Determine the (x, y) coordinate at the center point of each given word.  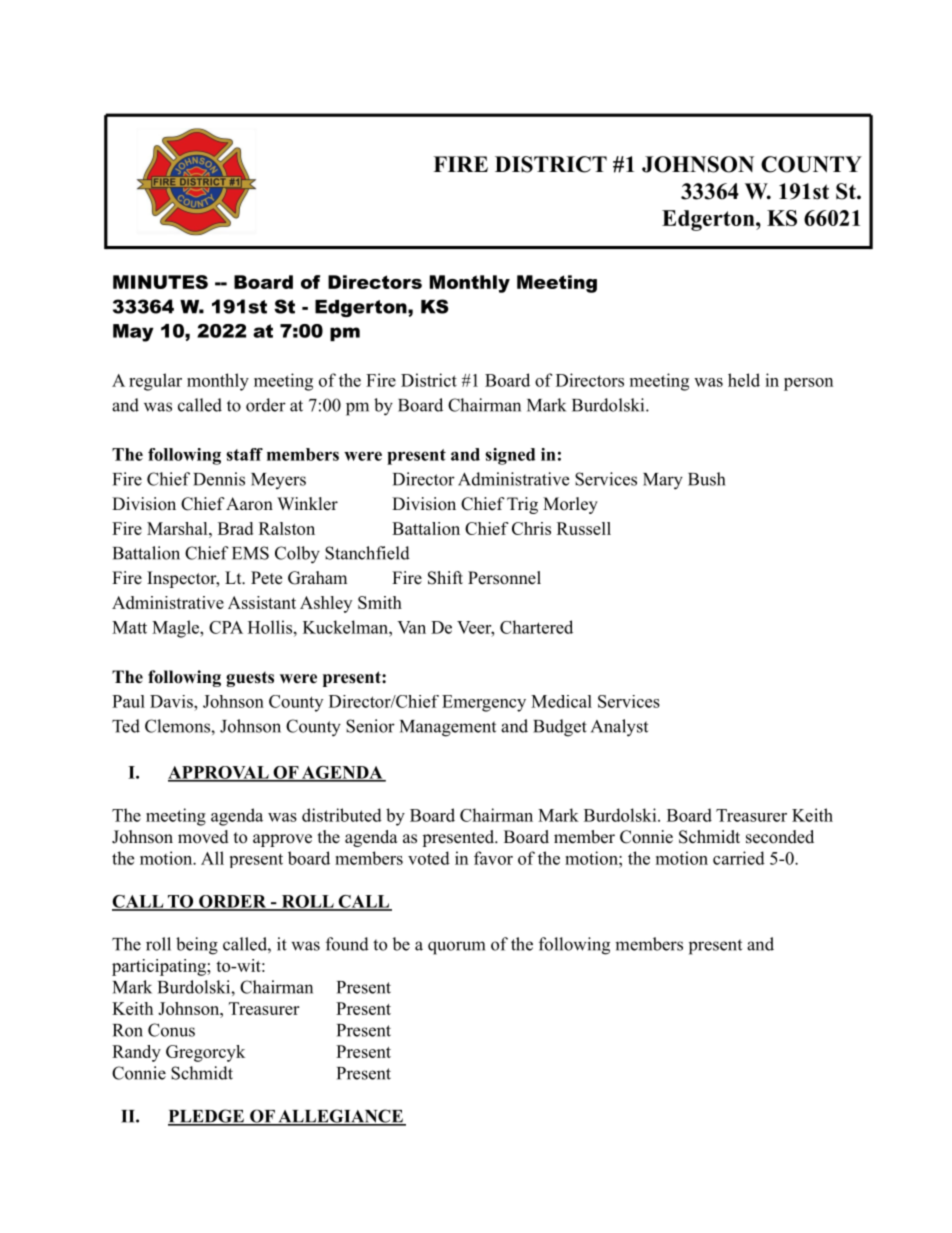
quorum (456, 948)
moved (203, 837)
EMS (250, 553)
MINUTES (160, 282)
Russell (584, 528)
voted (429, 858)
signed (510, 456)
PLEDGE (207, 1117)
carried (739, 858)
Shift (445, 578)
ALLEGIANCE (340, 1117)
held (744, 380)
